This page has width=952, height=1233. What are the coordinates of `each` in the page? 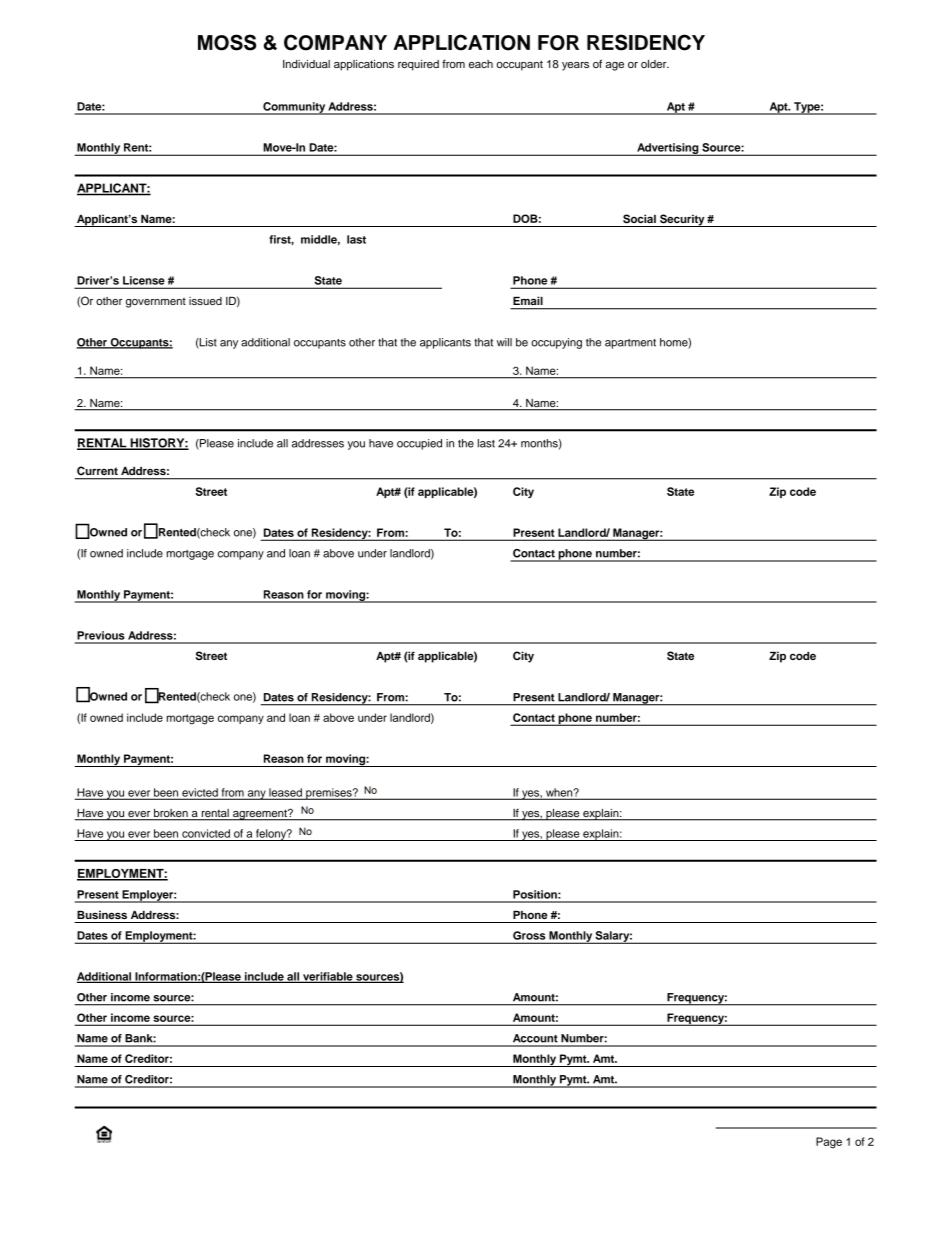 It's located at (481, 64).
